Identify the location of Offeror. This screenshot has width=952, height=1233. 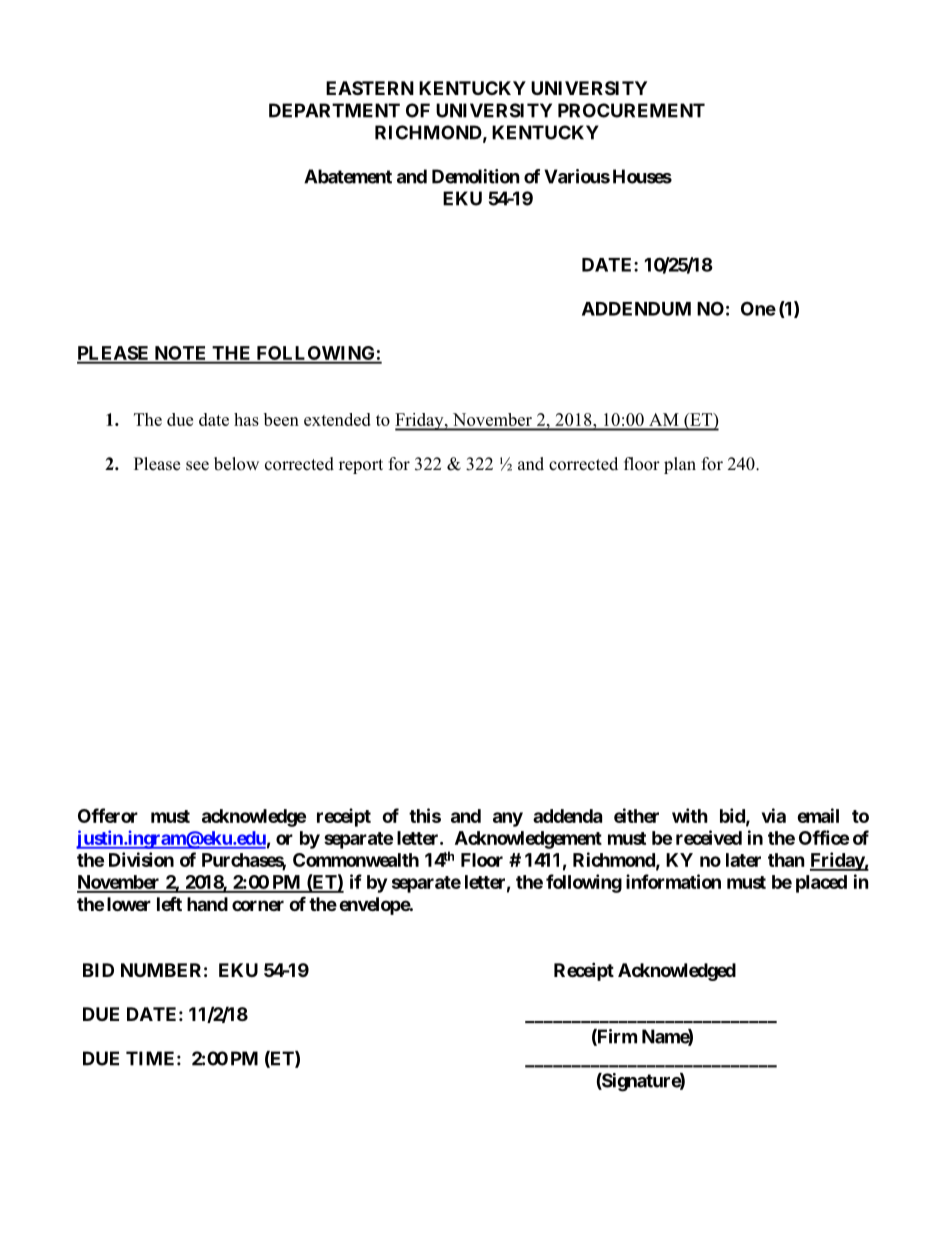
(108, 815).
